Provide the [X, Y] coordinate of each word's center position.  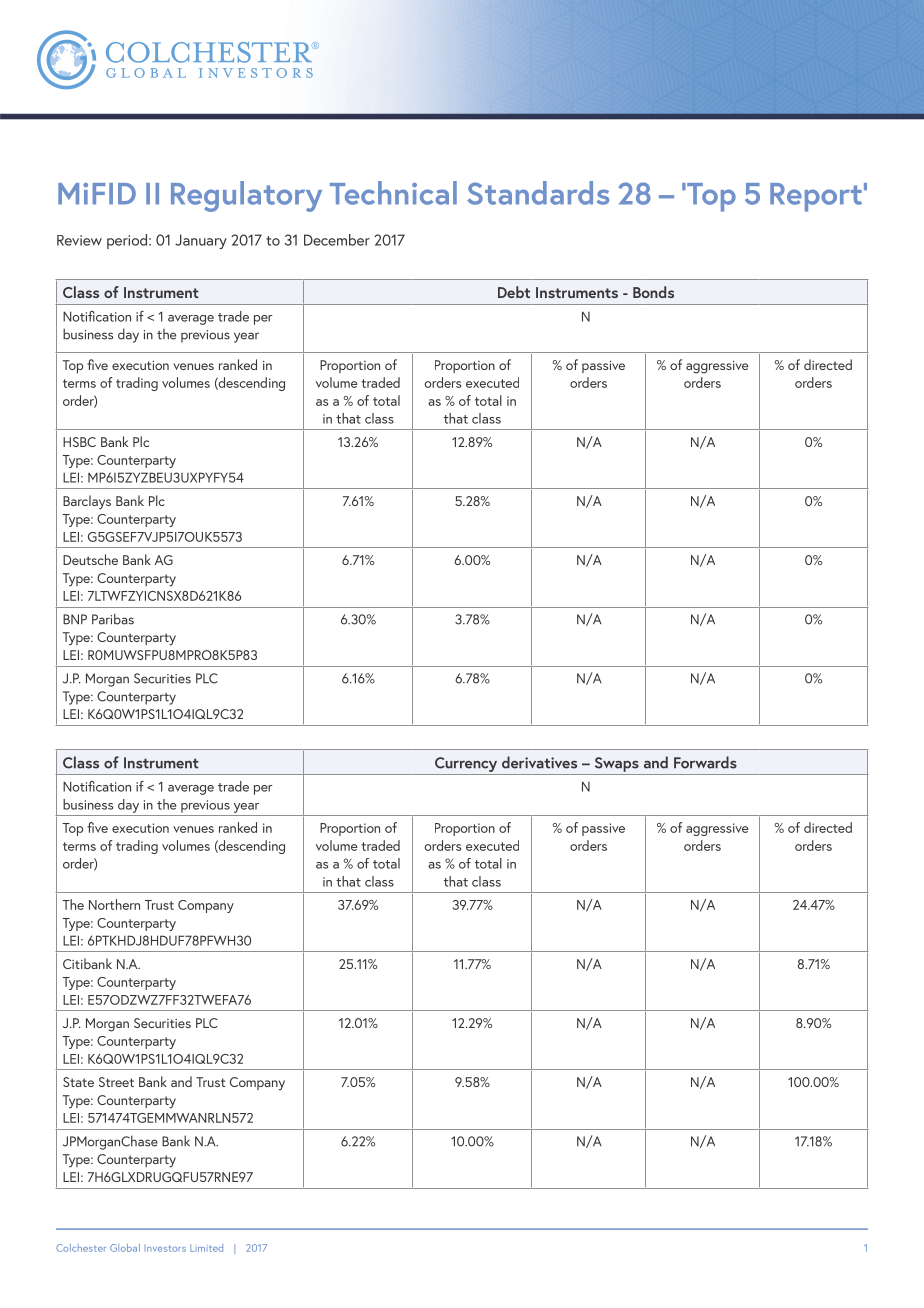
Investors [166, 1248]
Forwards [705, 762]
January [201, 241]
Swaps [617, 764]
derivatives [539, 762]
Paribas [113, 619]
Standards [538, 193]
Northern [114, 904]
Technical [393, 193]
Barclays [87, 502]
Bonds [653, 292]
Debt [514, 292]
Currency [466, 764]
